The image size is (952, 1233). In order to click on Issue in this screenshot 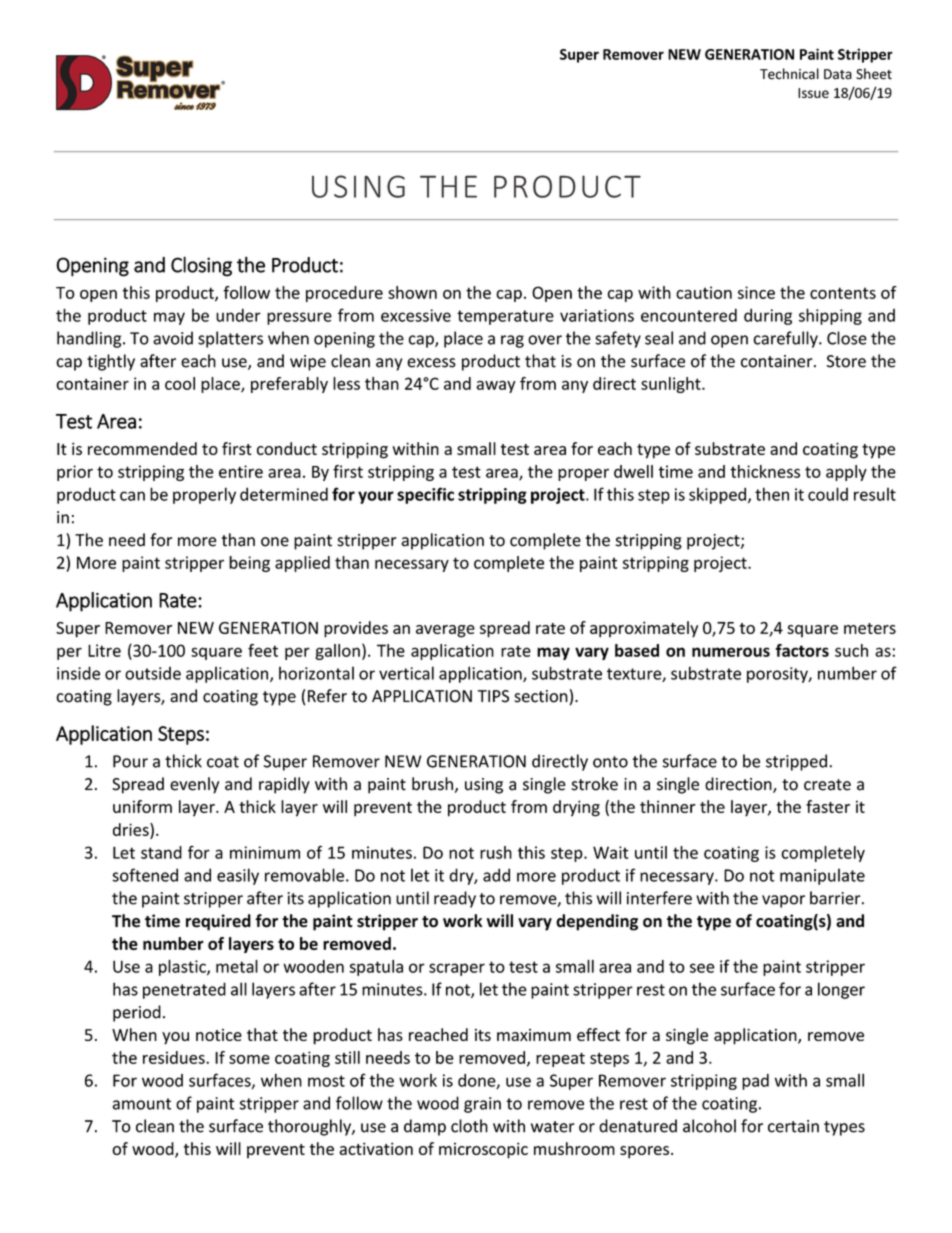, I will do `click(813, 93)`.
